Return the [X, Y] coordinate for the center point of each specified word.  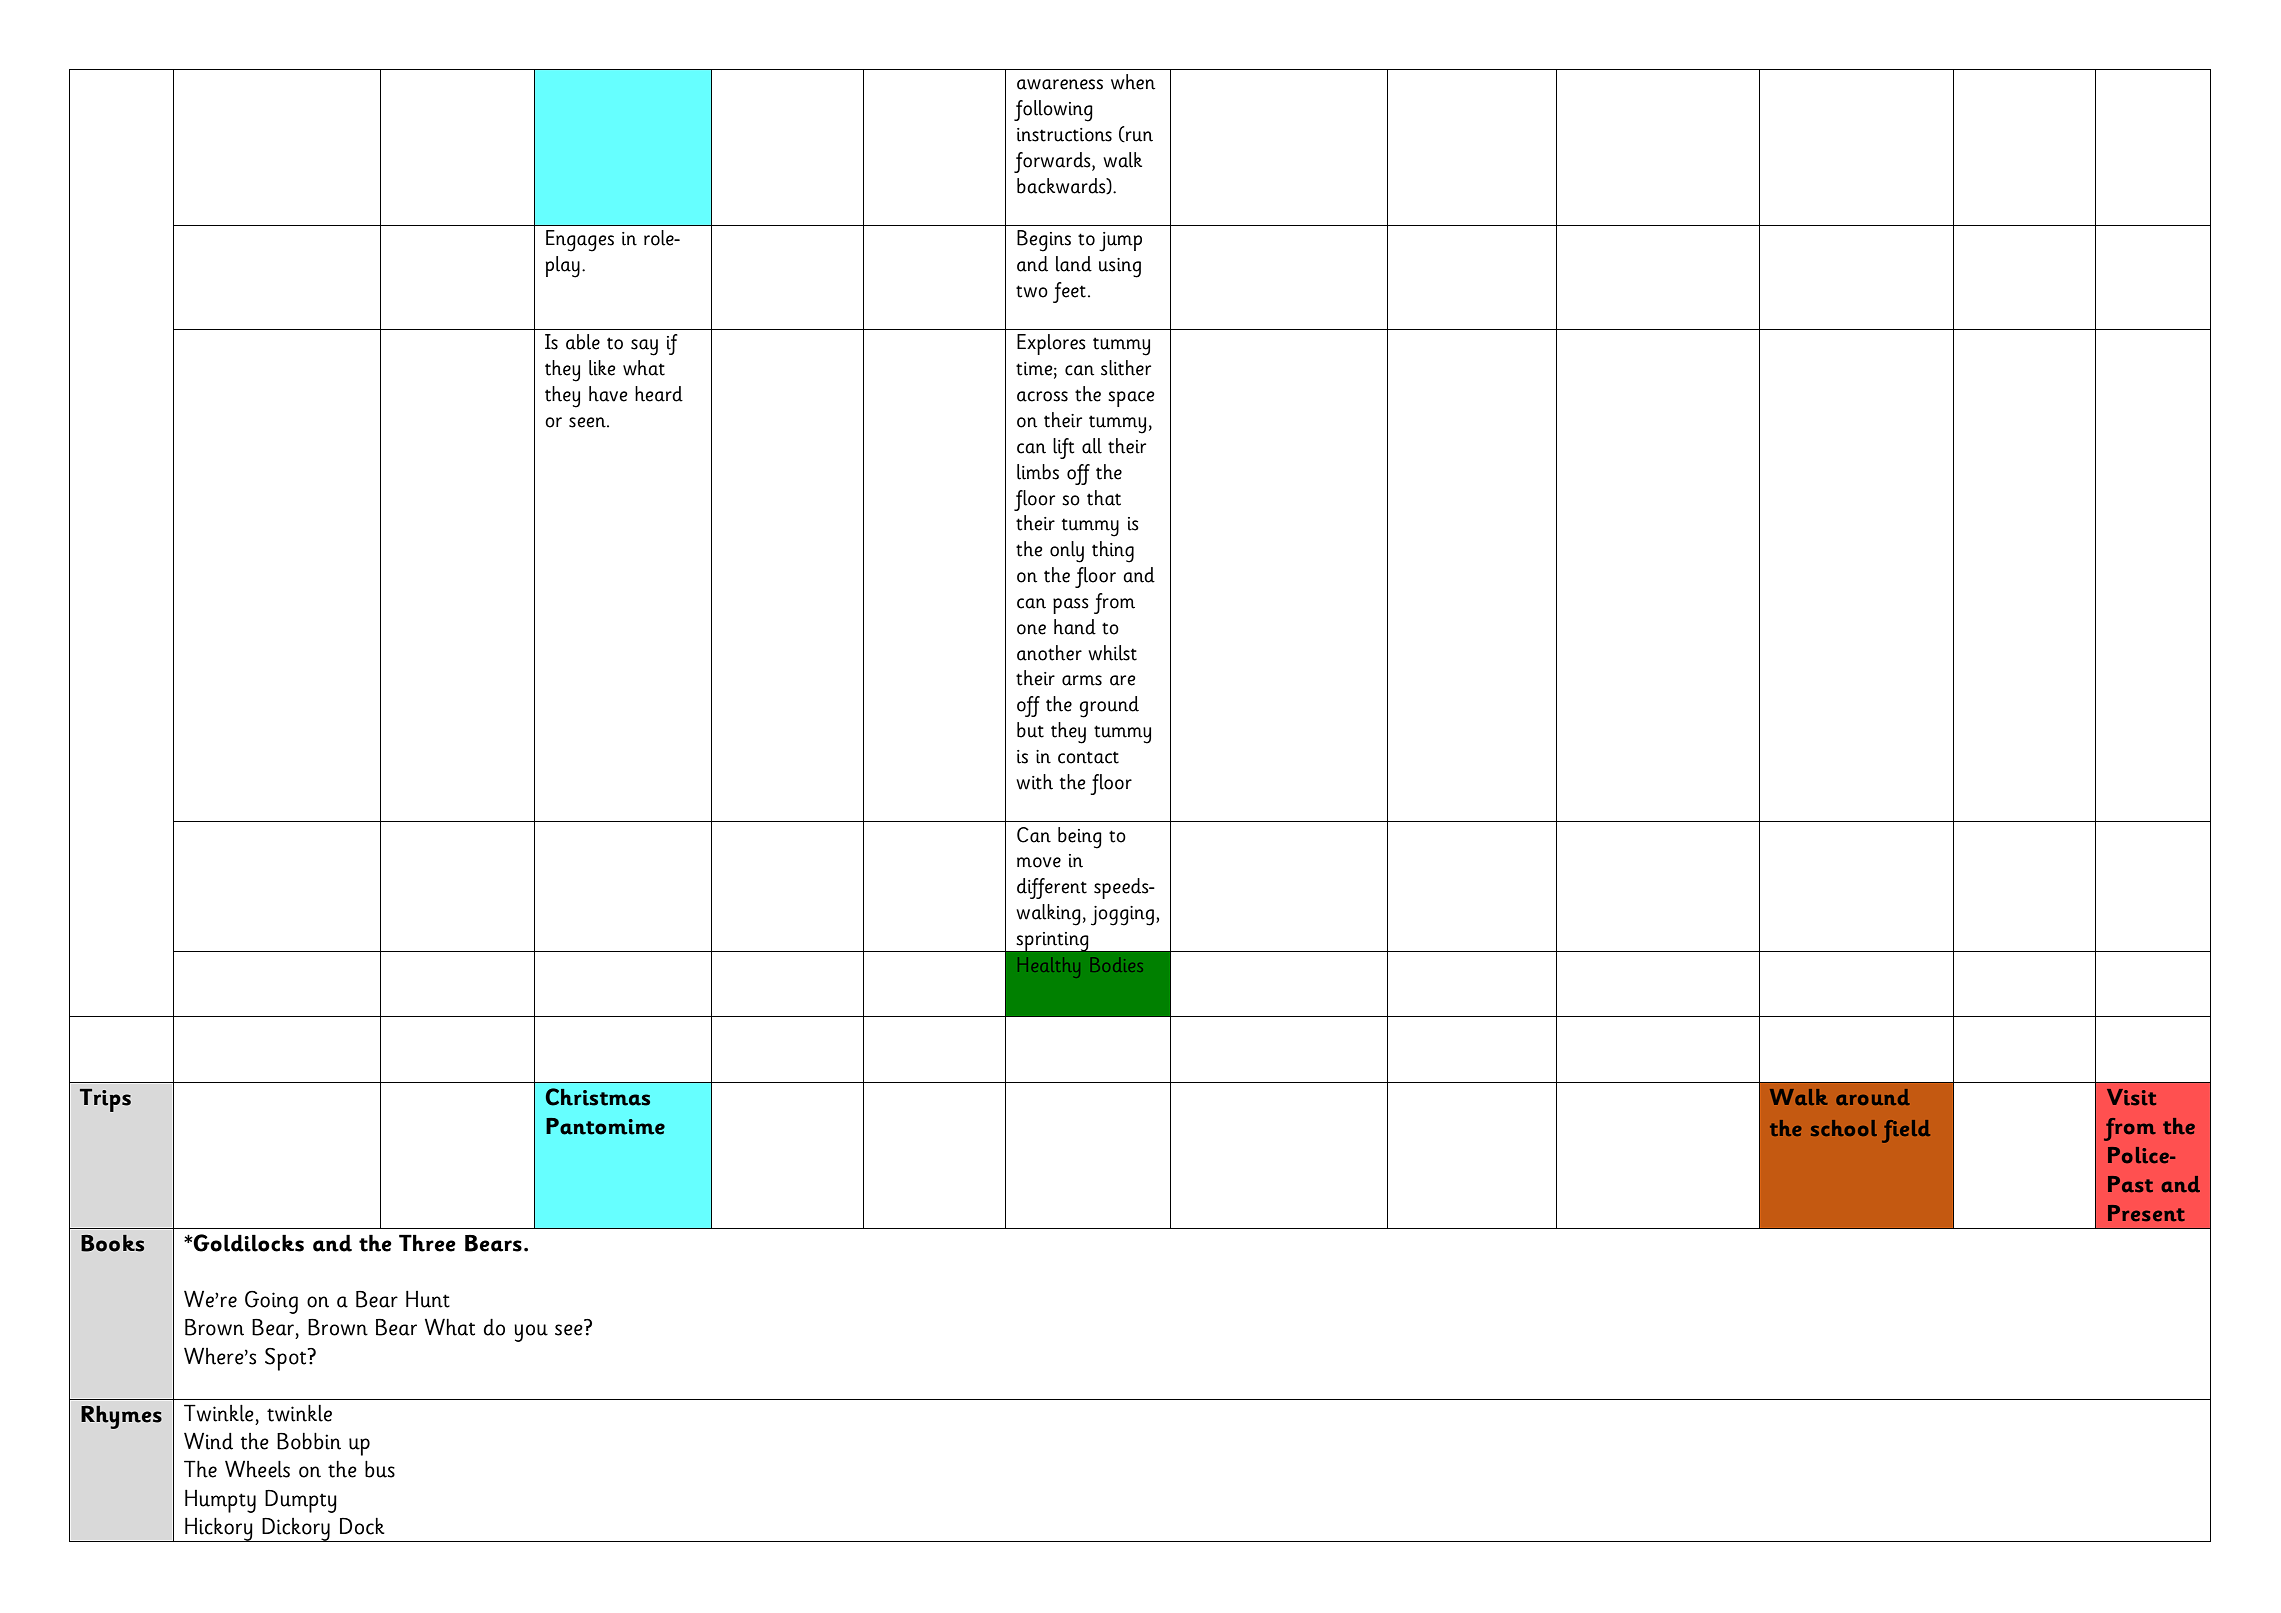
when [1133, 82]
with [1034, 782]
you [531, 1333]
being [1080, 838]
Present [2146, 1213]
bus [380, 1469]
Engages [580, 241]
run [1138, 136]
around [1873, 1097]
